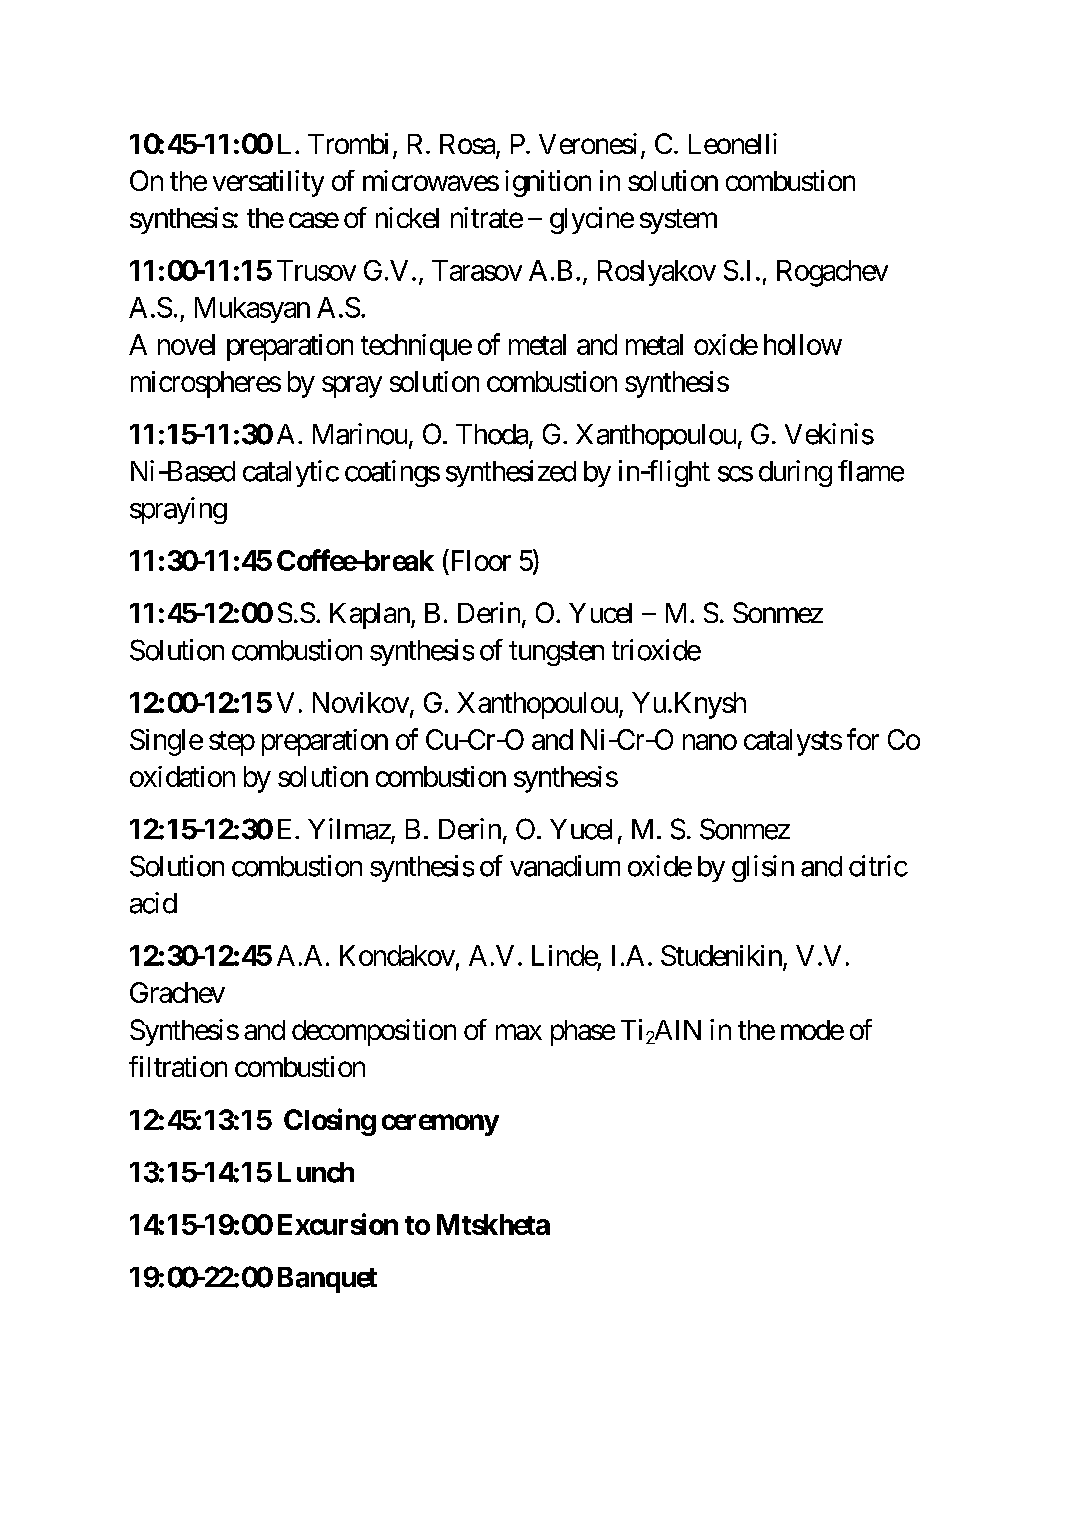  What do you see at coordinates (803, 344) in the image?
I see `hollow` at bounding box center [803, 344].
